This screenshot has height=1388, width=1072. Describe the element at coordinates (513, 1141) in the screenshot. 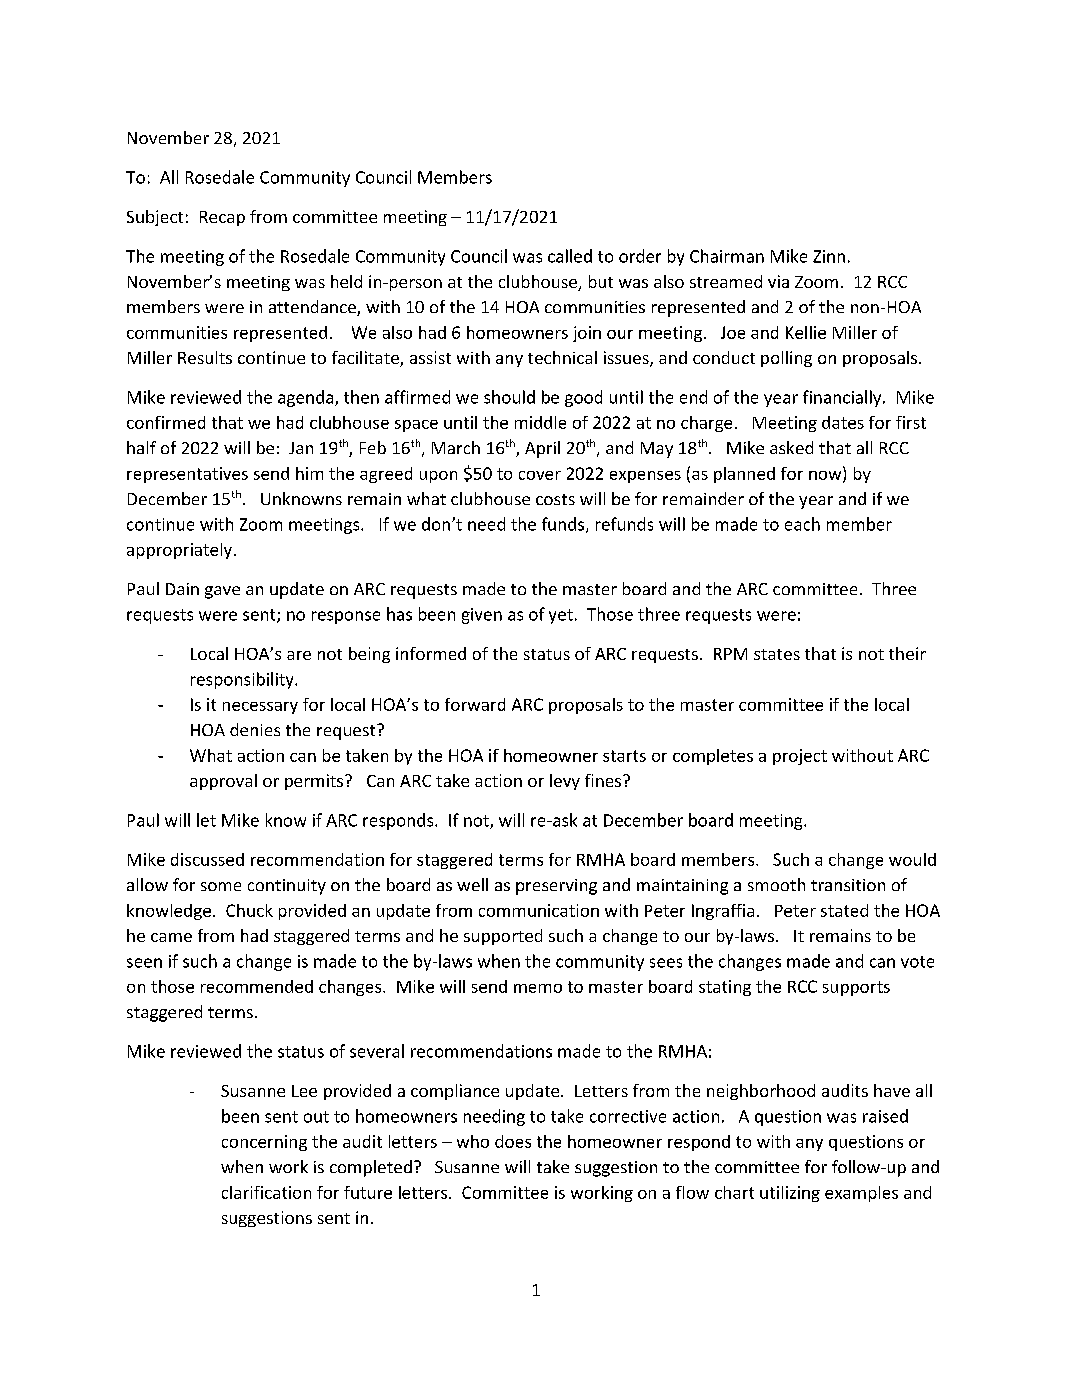

I see `does` at that location.
